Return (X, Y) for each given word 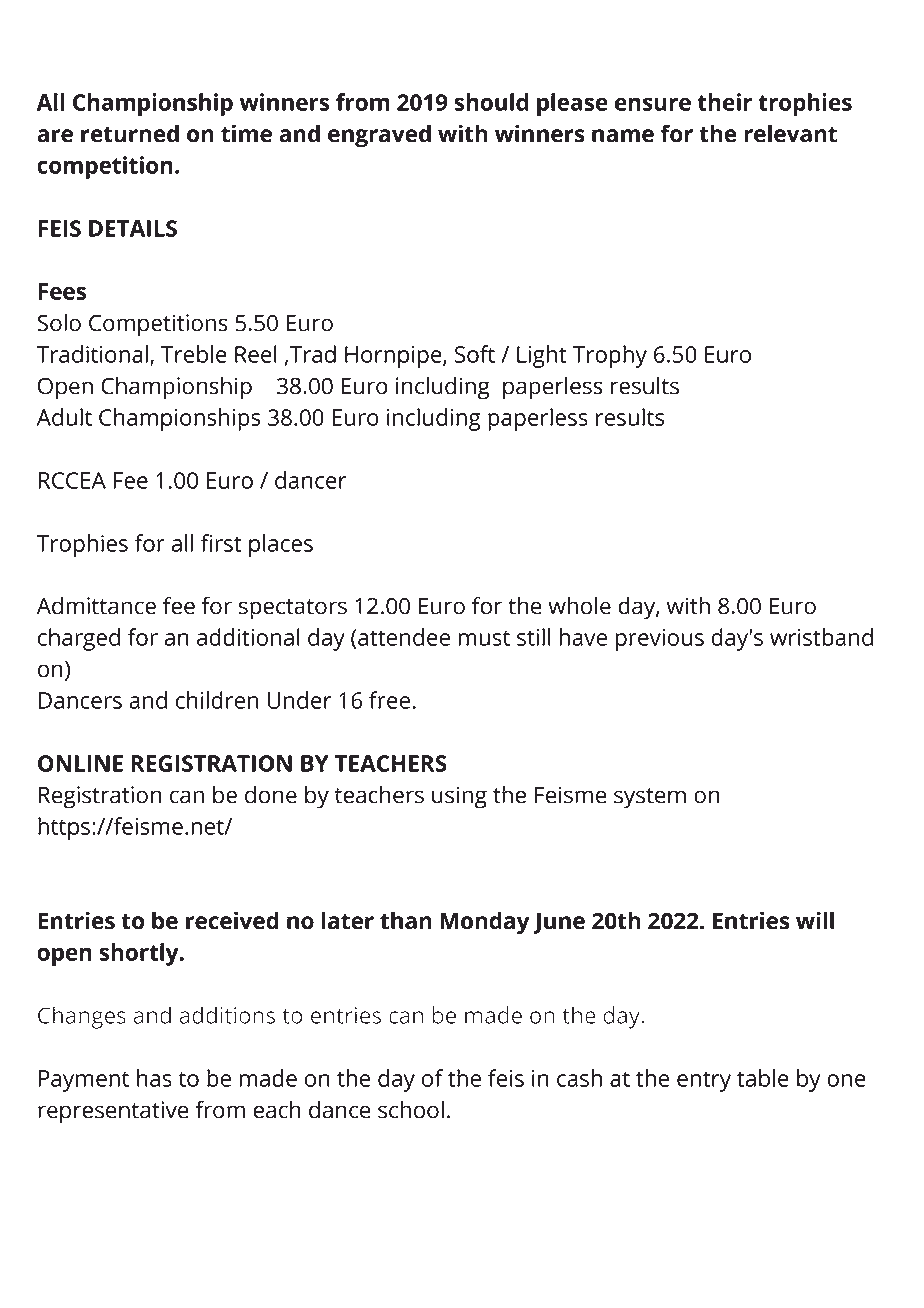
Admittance (96, 605)
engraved (379, 136)
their (725, 102)
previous (660, 640)
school (411, 1109)
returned (130, 133)
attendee (404, 637)
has (154, 1078)
